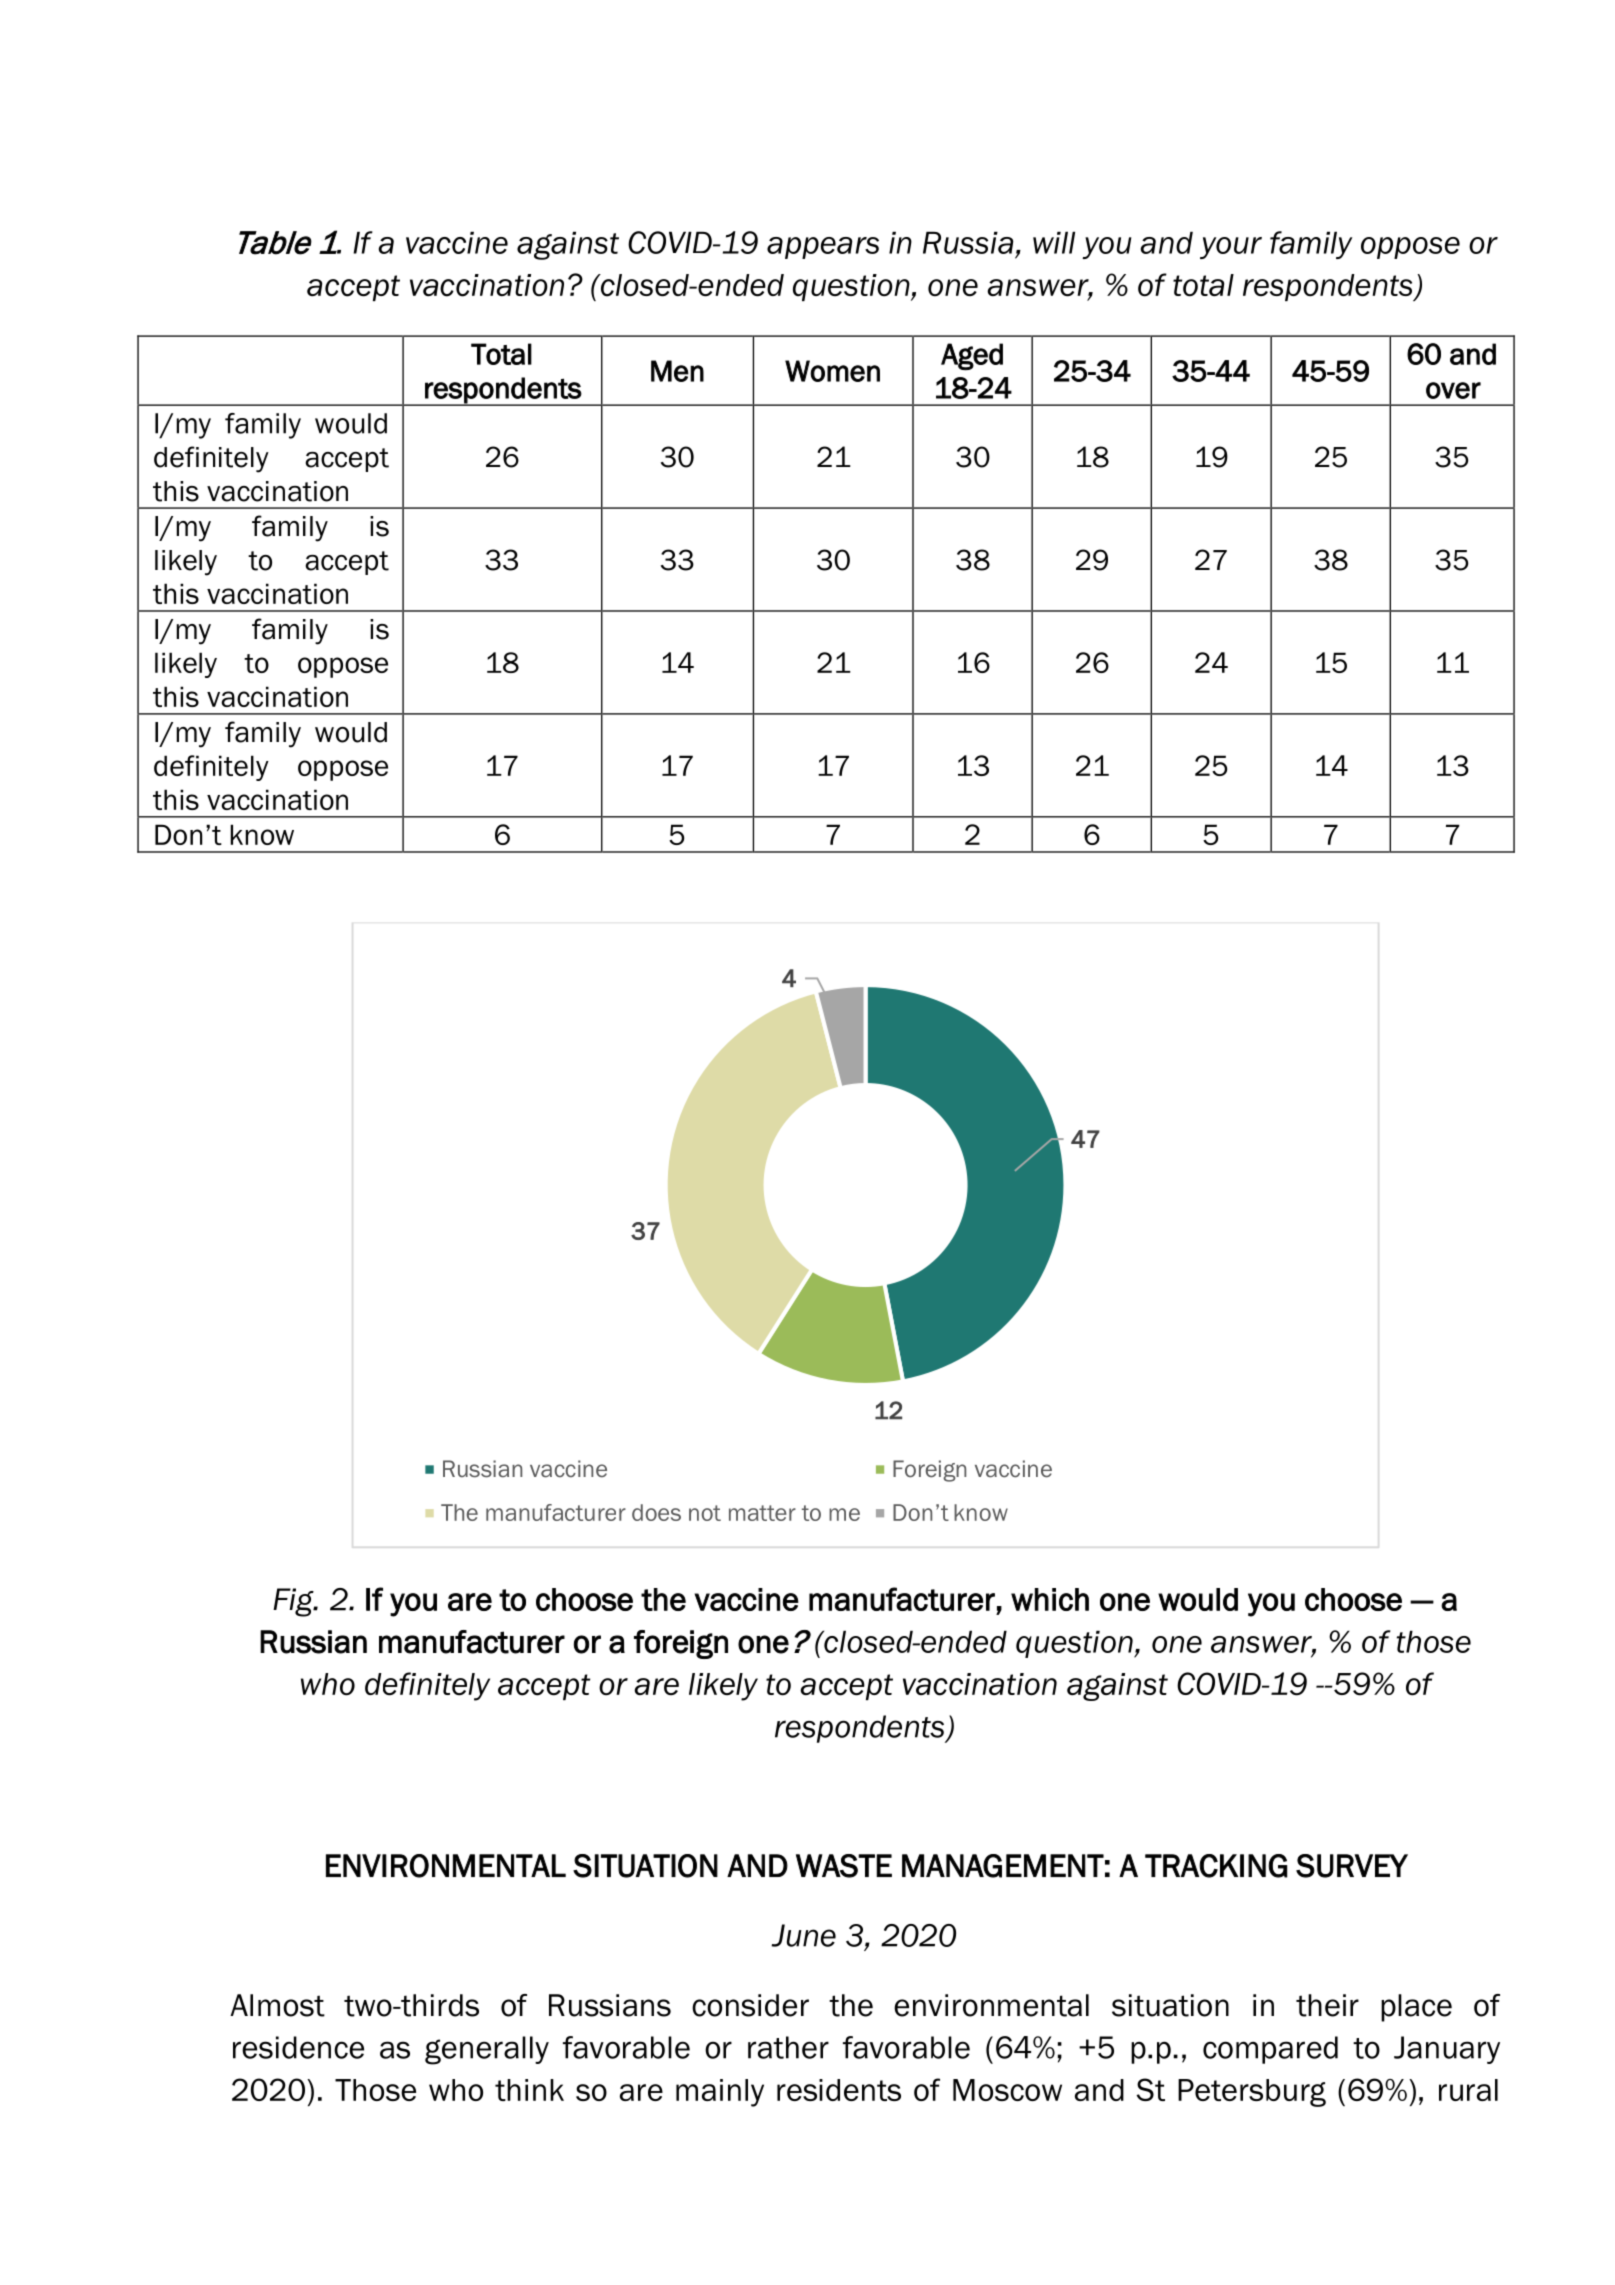  I want to click on appears, so click(823, 248).
